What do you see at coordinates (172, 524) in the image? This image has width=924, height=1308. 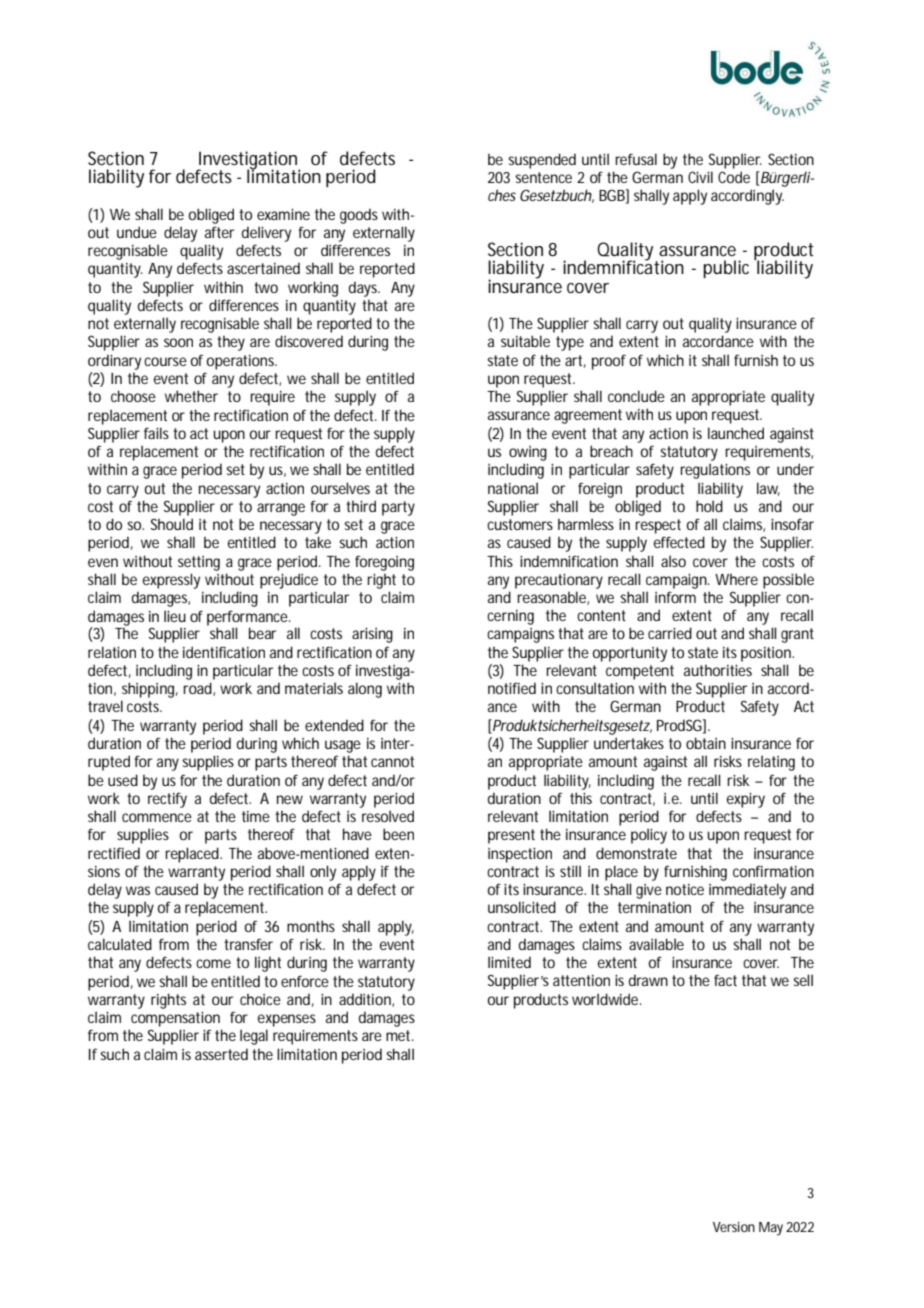 I see `Should` at bounding box center [172, 524].
